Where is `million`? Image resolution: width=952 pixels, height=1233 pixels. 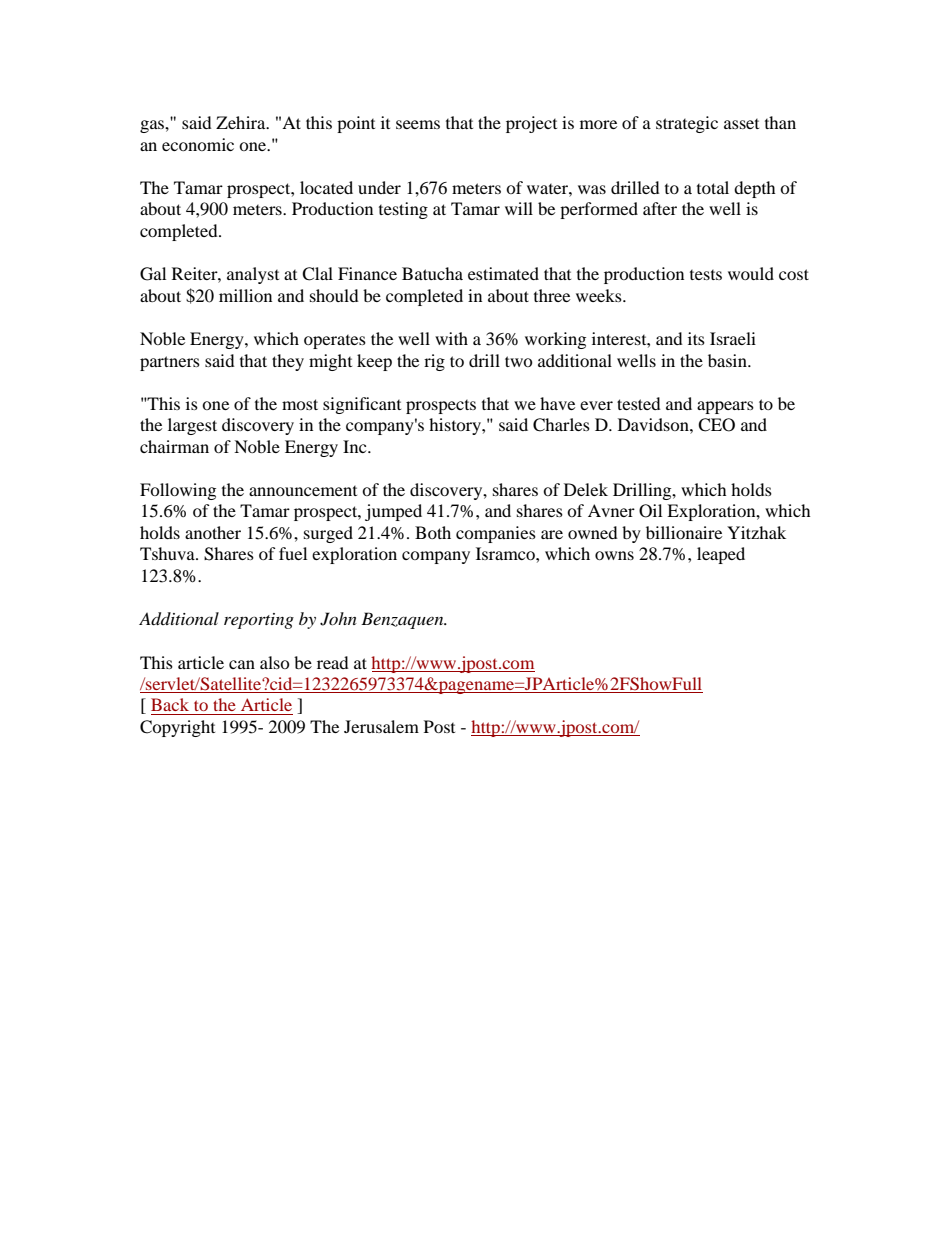
million is located at coordinates (245, 295).
